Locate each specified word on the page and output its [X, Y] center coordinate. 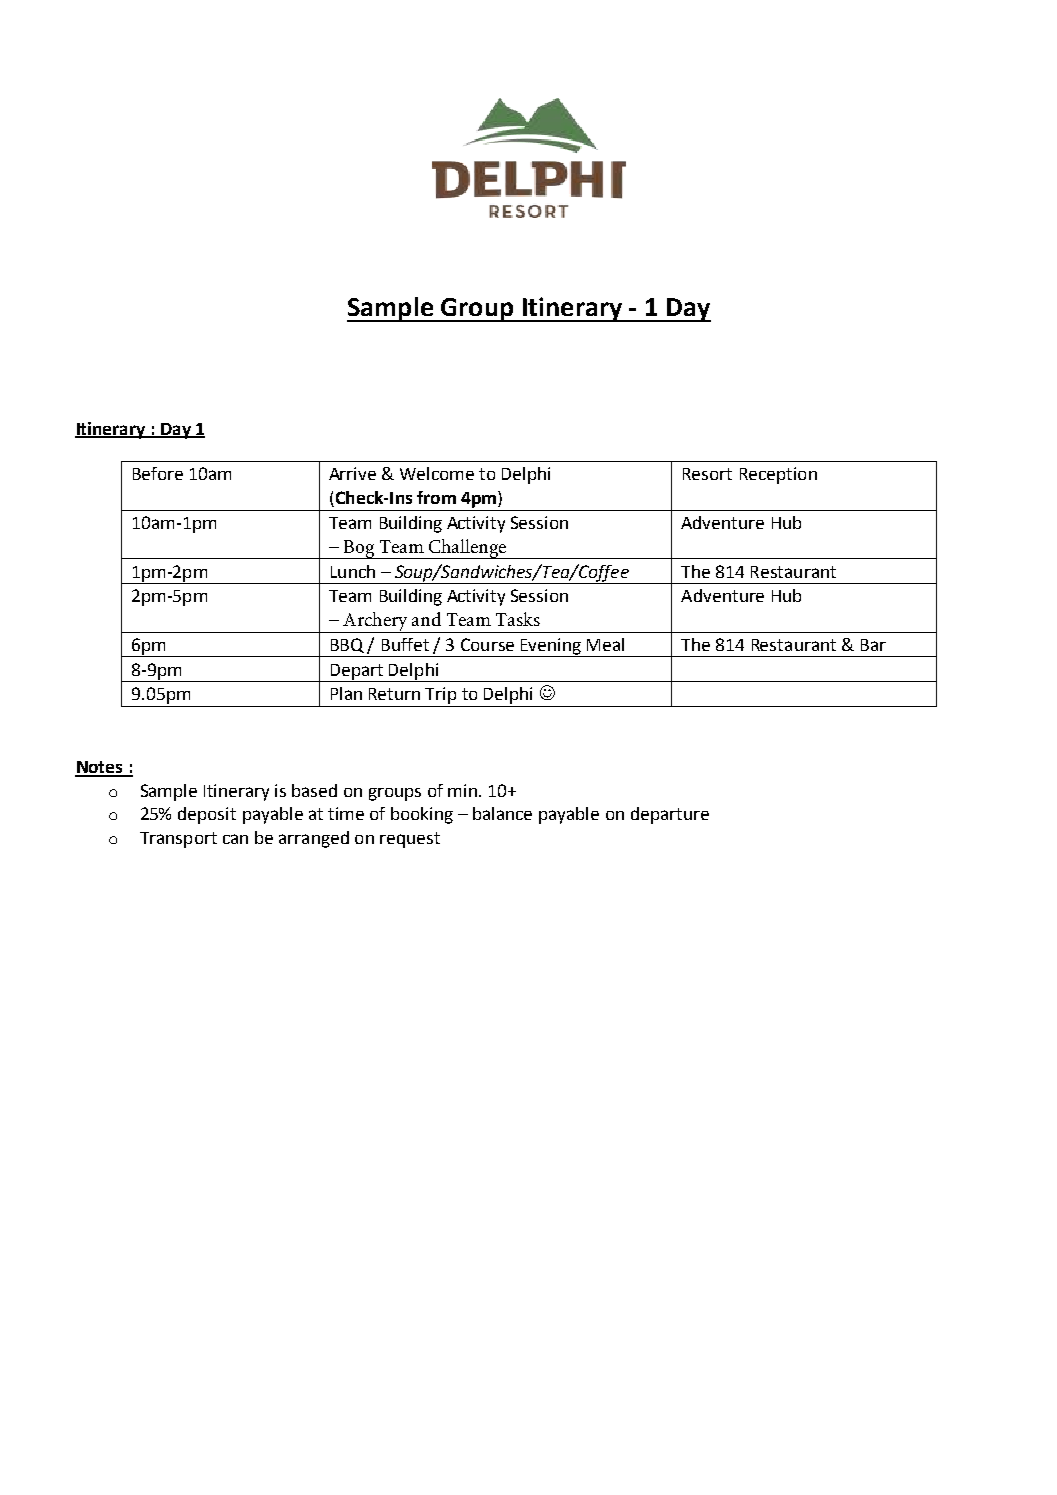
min [462, 790]
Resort [707, 474]
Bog [359, 549]
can [235, 839]
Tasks [518, 619]
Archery [375, 622]
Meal [605, 644]
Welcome [437, 473]
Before [158, 473]
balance [502, 813]
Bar [873, 645]
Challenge [467, 549]
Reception [778, 475]
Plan [346, 693]
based [314, 790]
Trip [440, 695]
